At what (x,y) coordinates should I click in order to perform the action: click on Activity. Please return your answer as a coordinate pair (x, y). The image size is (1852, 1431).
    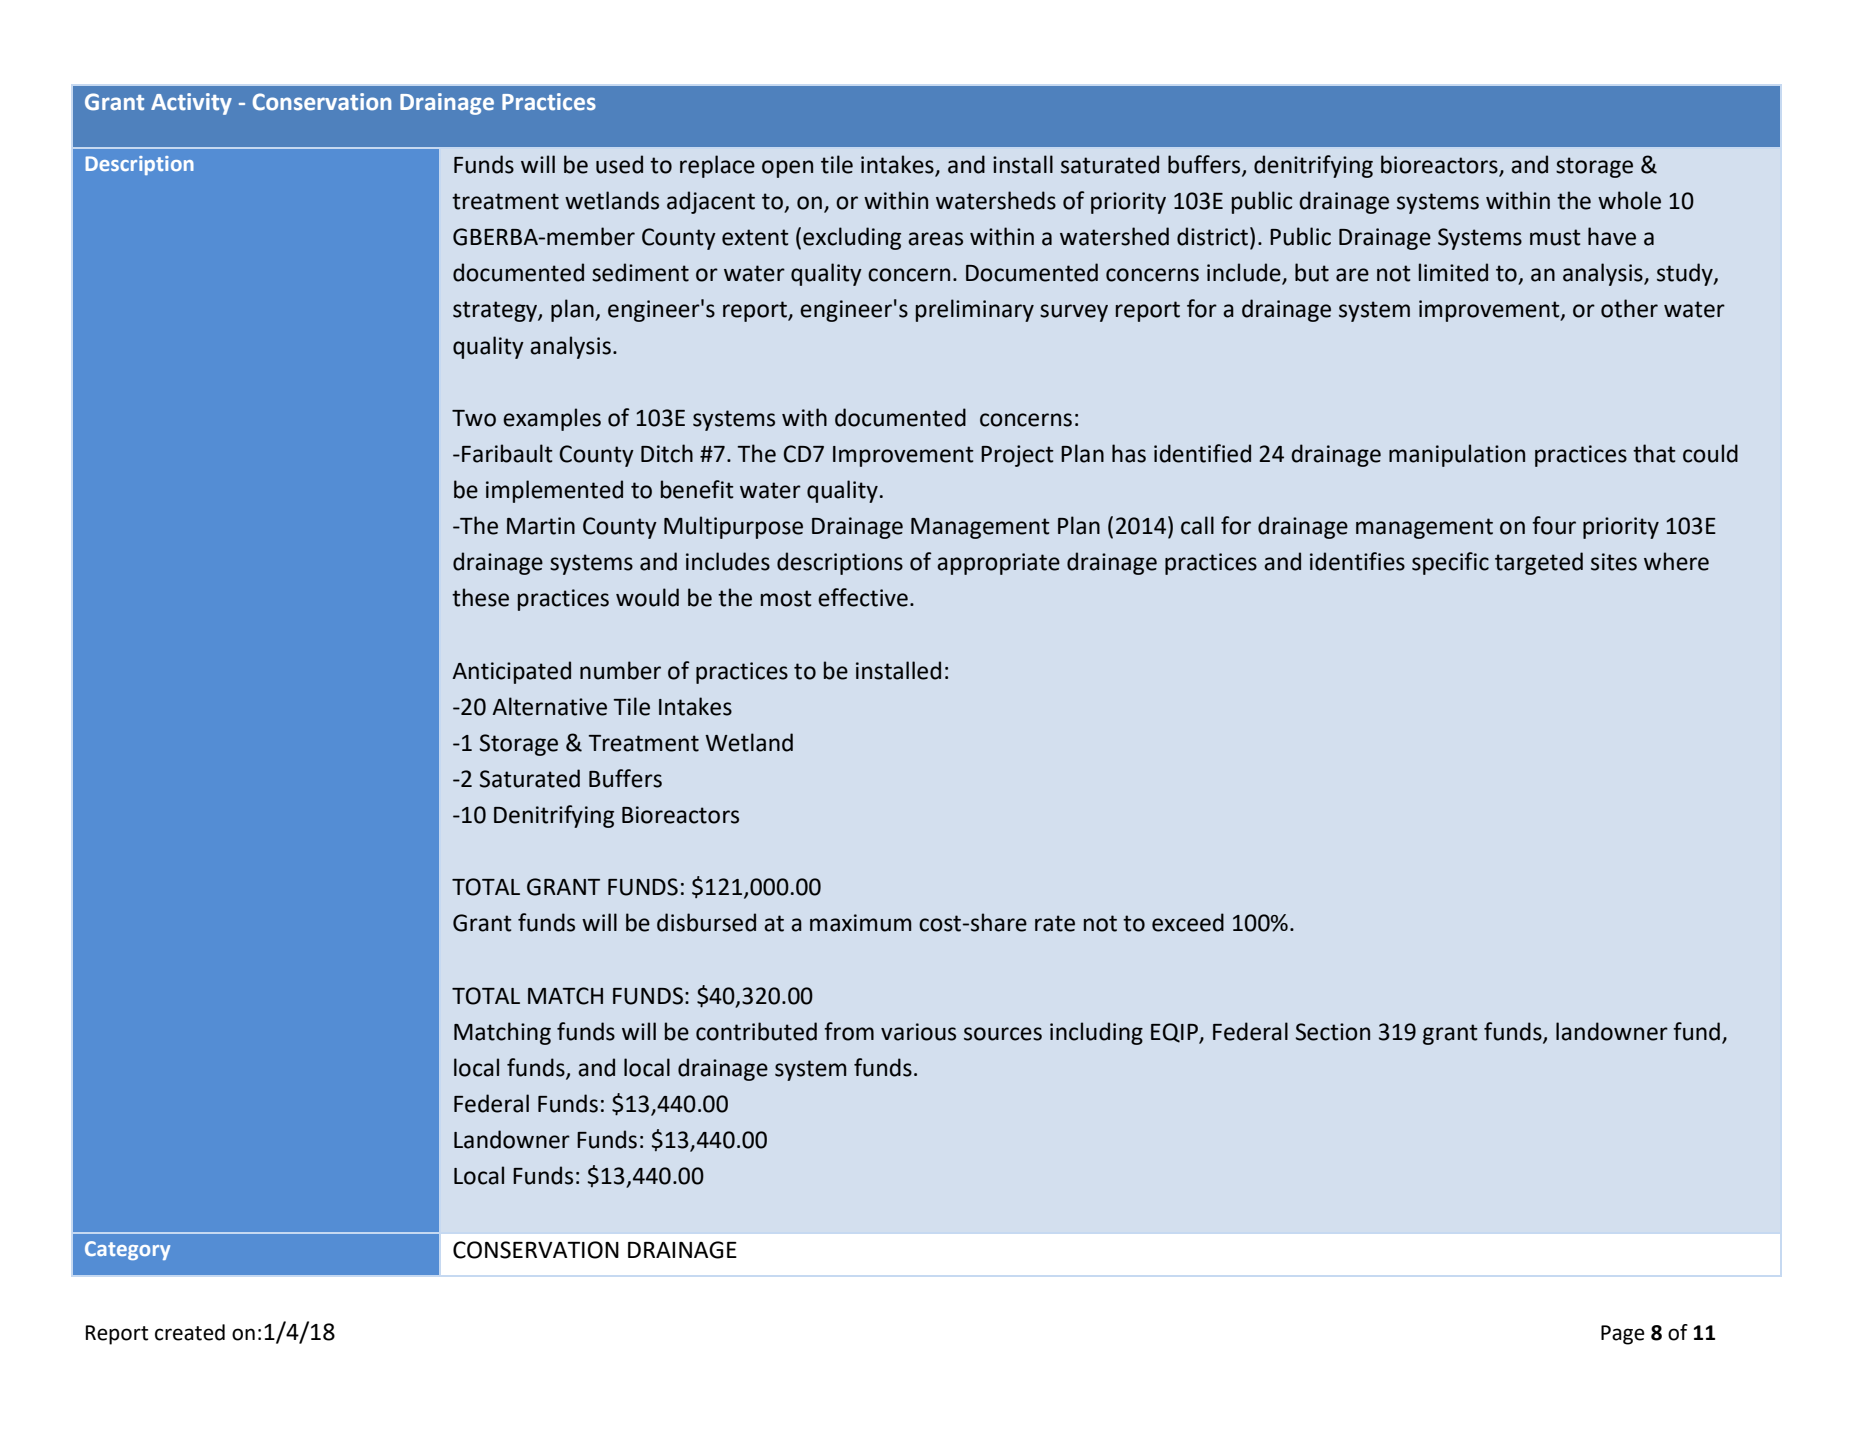
    Looking at the image, I should click on (191, 104).
